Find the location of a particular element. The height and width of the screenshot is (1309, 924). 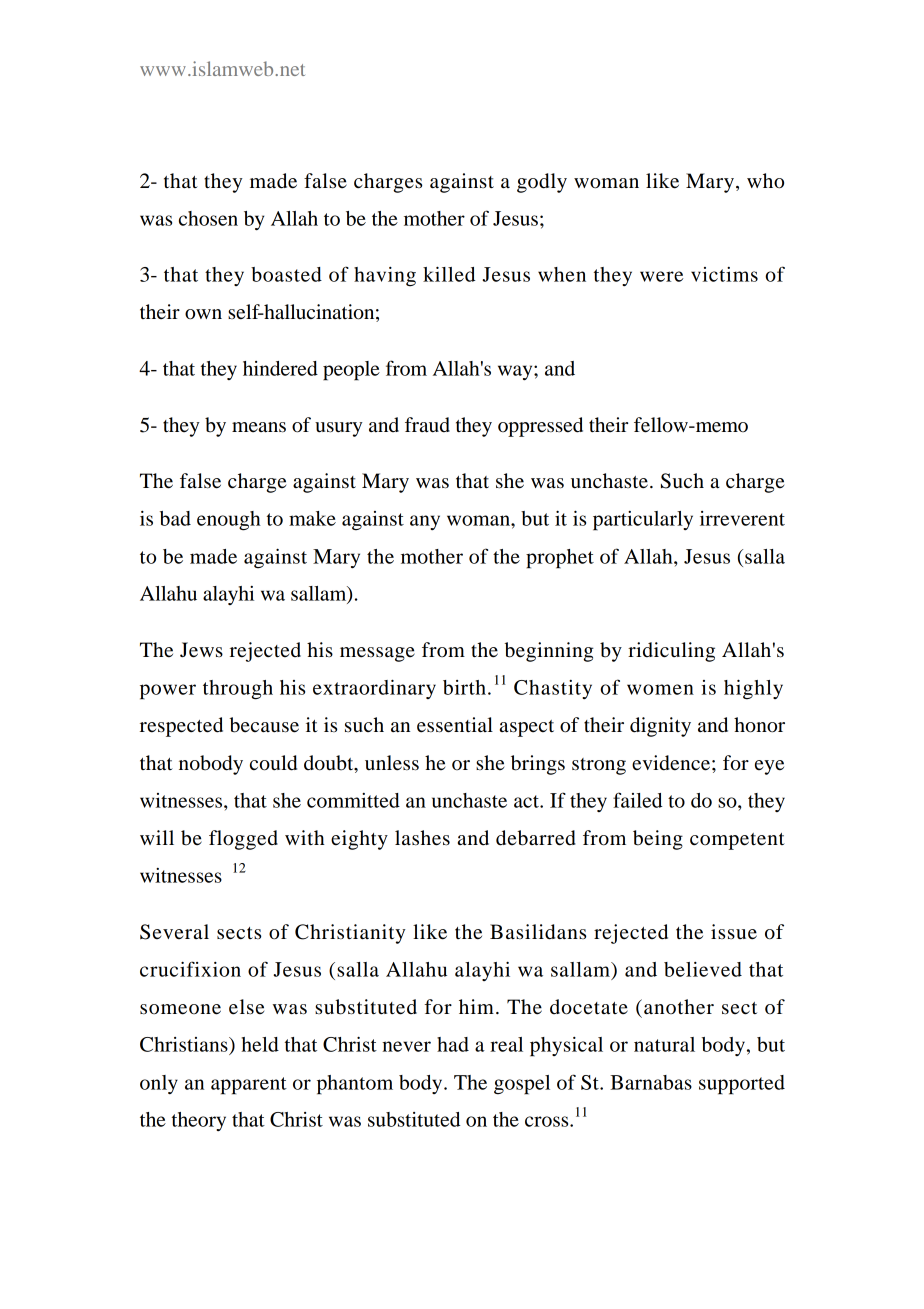

who is located at coordinates (765, 181).
